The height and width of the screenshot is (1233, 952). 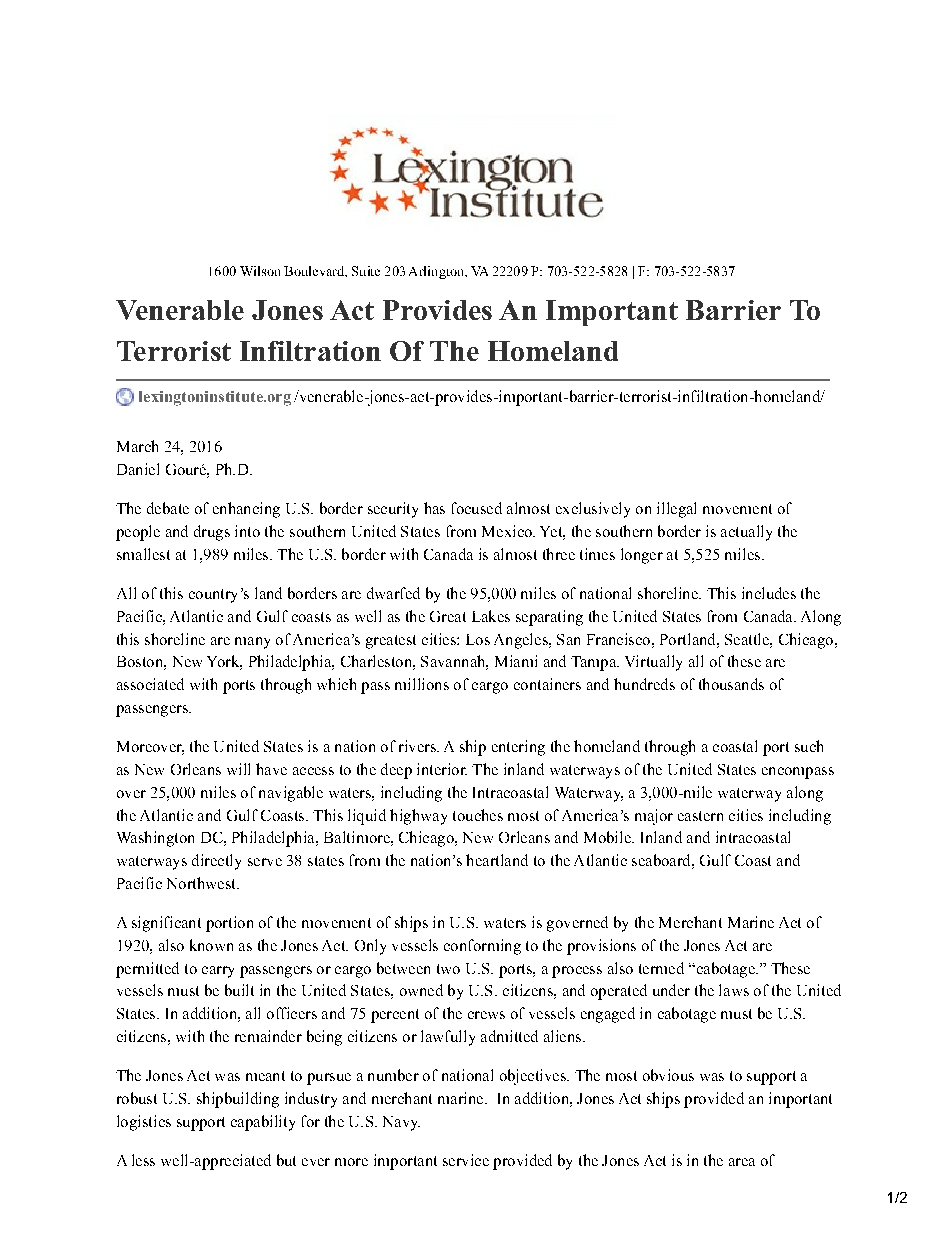 I want to click on capability, so click(x=263, y=1123).
